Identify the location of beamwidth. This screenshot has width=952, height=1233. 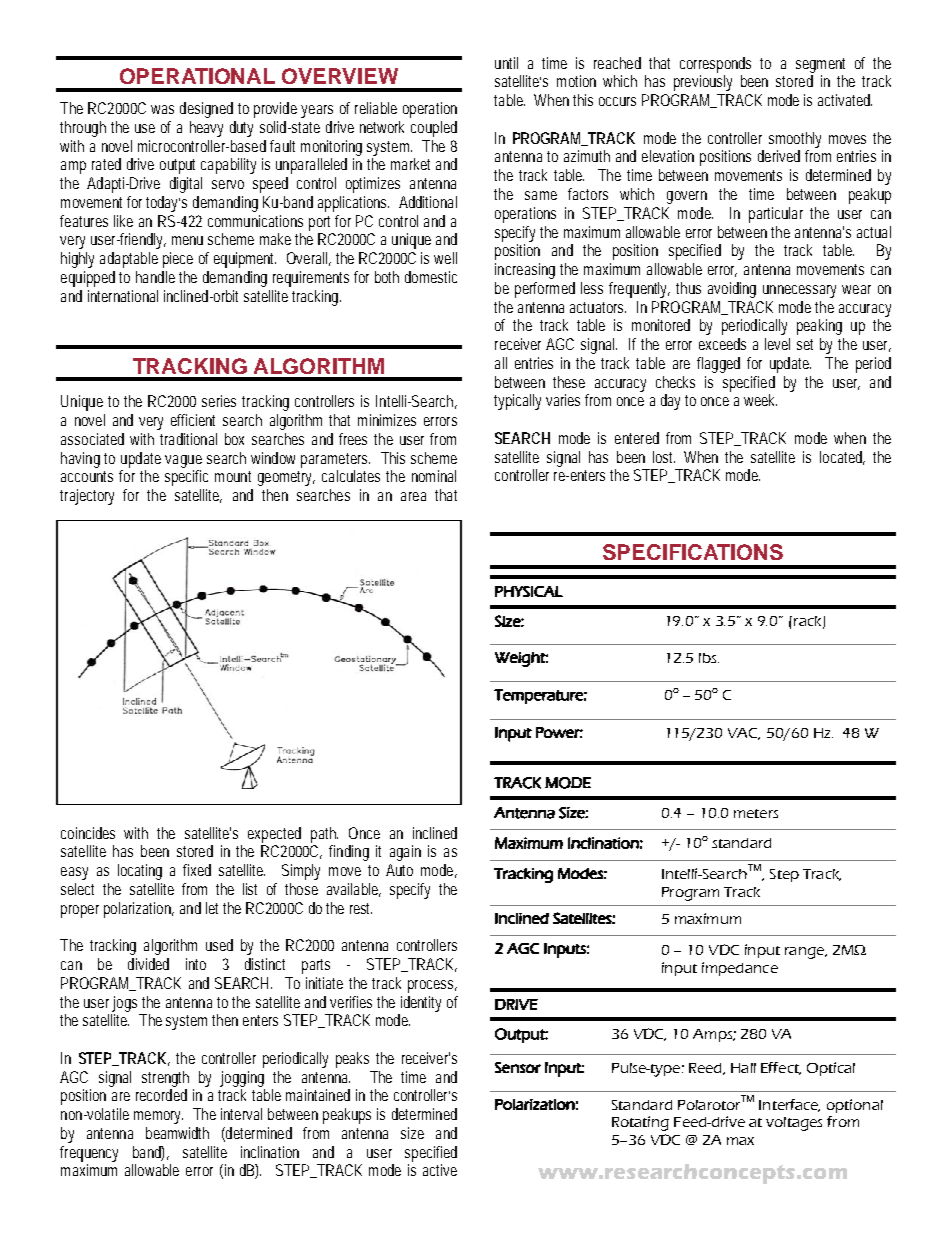
(177, 1133).
